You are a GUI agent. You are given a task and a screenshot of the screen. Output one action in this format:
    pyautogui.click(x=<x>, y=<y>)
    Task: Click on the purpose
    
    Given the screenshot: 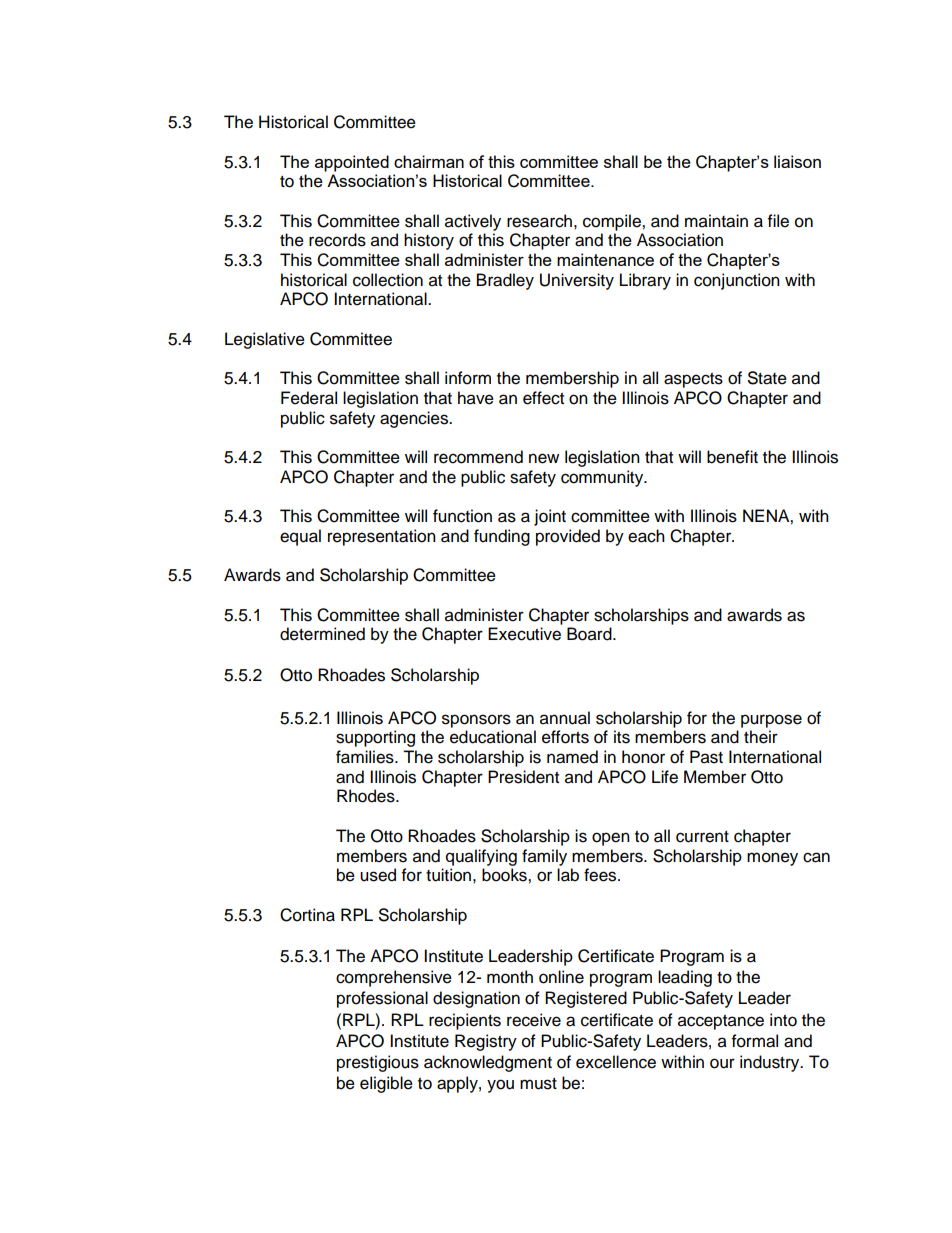 What is the action you would take?
    pyautogui.click(x=771, y=721)
